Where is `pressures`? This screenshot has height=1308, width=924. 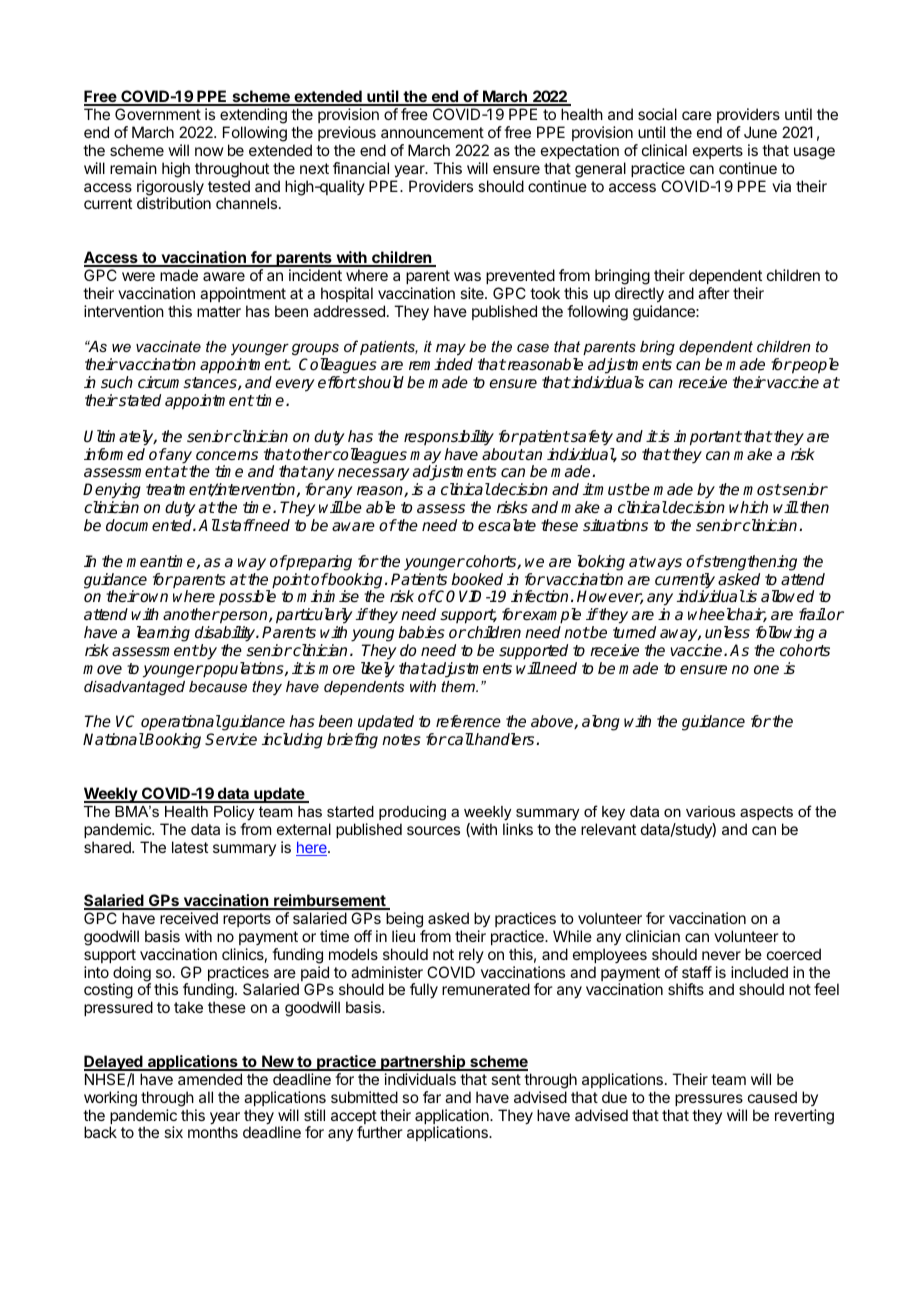
pressures is located at coordinates (709, 1100).
